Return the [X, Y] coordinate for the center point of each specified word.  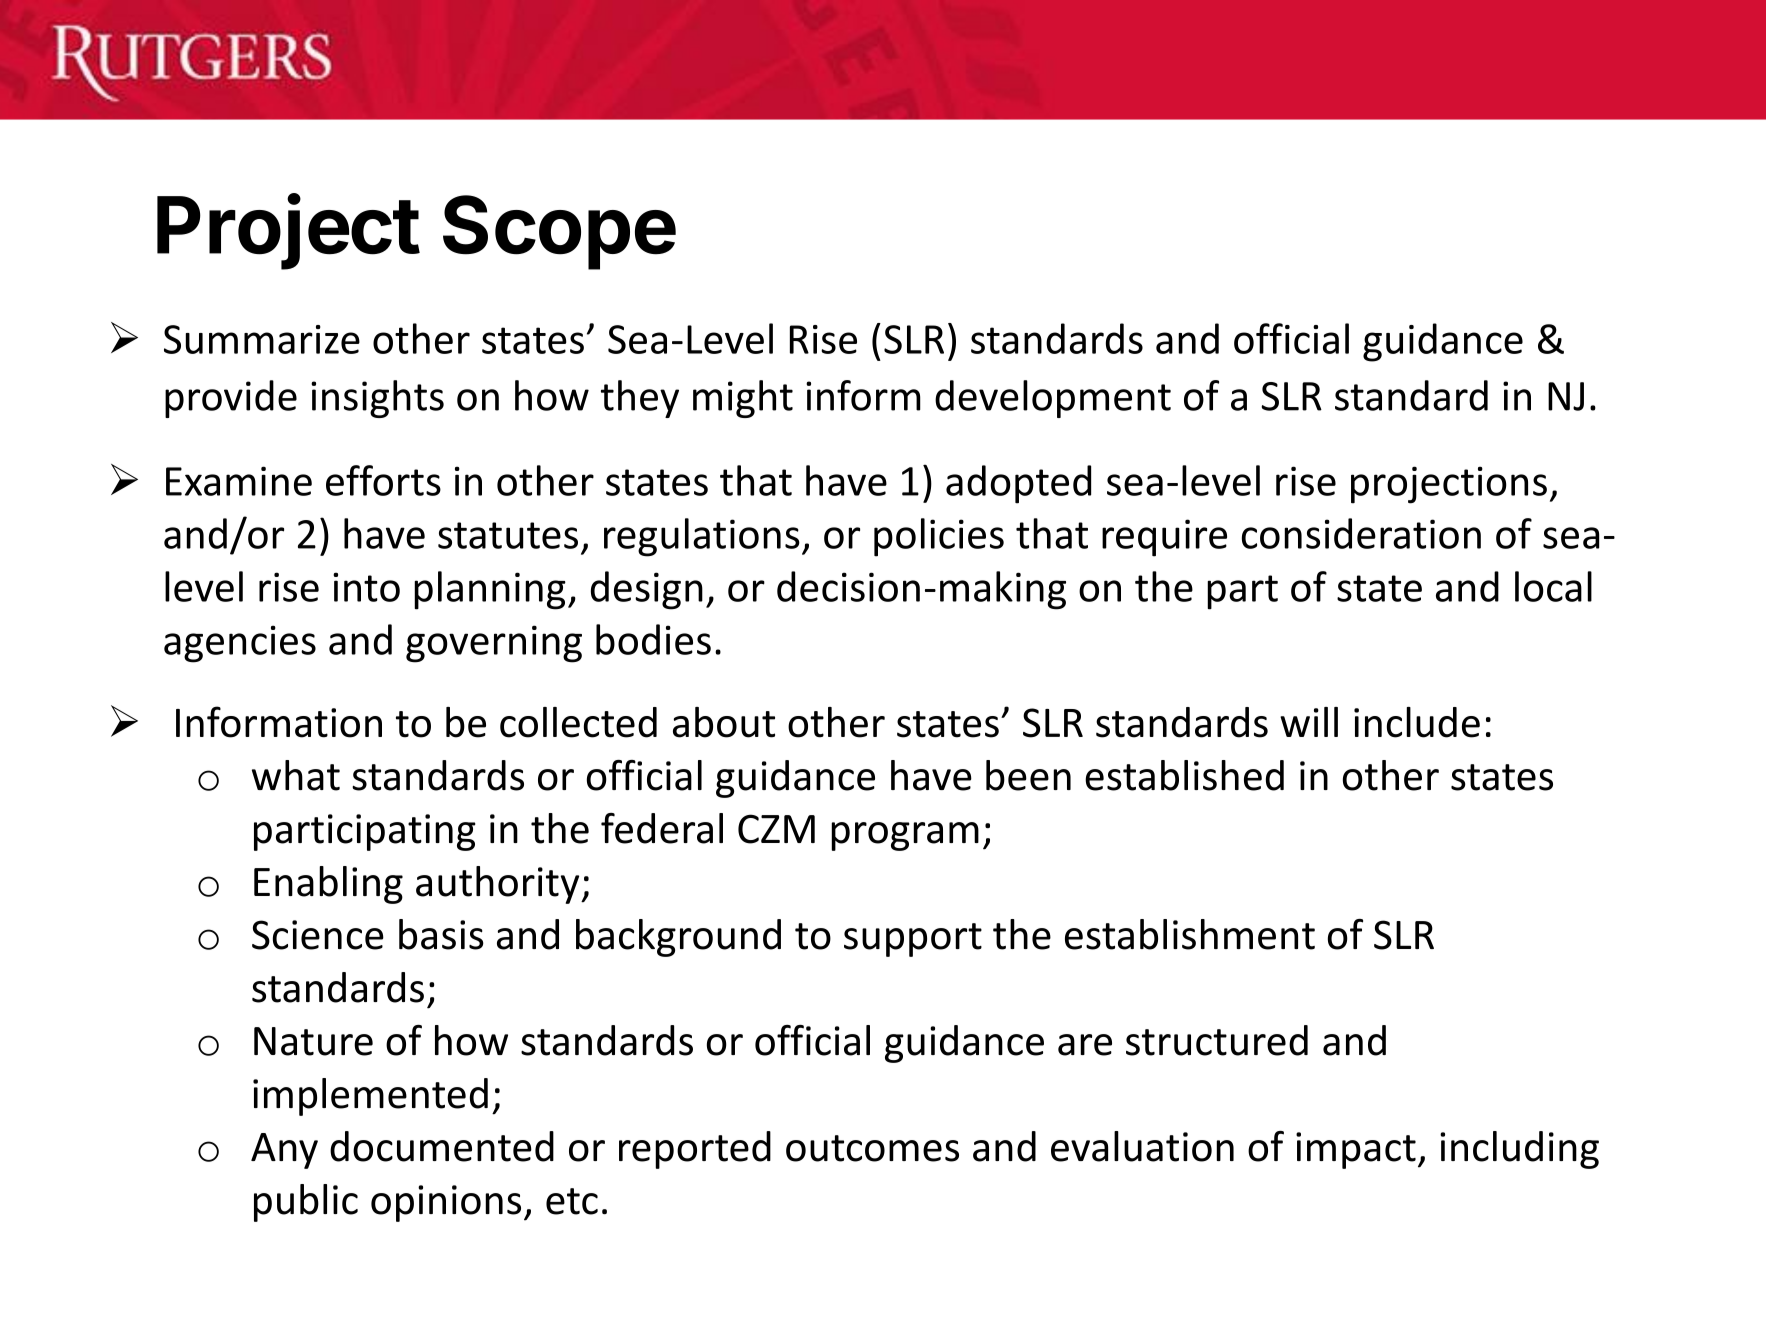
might [743, 399]
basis [441, 934]
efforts [383, 480]
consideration [1361, 533]
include [1417, 722]
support [913, 940]
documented [442, 1146]
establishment [1190, 934]
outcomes [872, 1148]
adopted [1018, 484]
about [724, 722]
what [296, 775]
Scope [559, 232]
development [1053, 399]
